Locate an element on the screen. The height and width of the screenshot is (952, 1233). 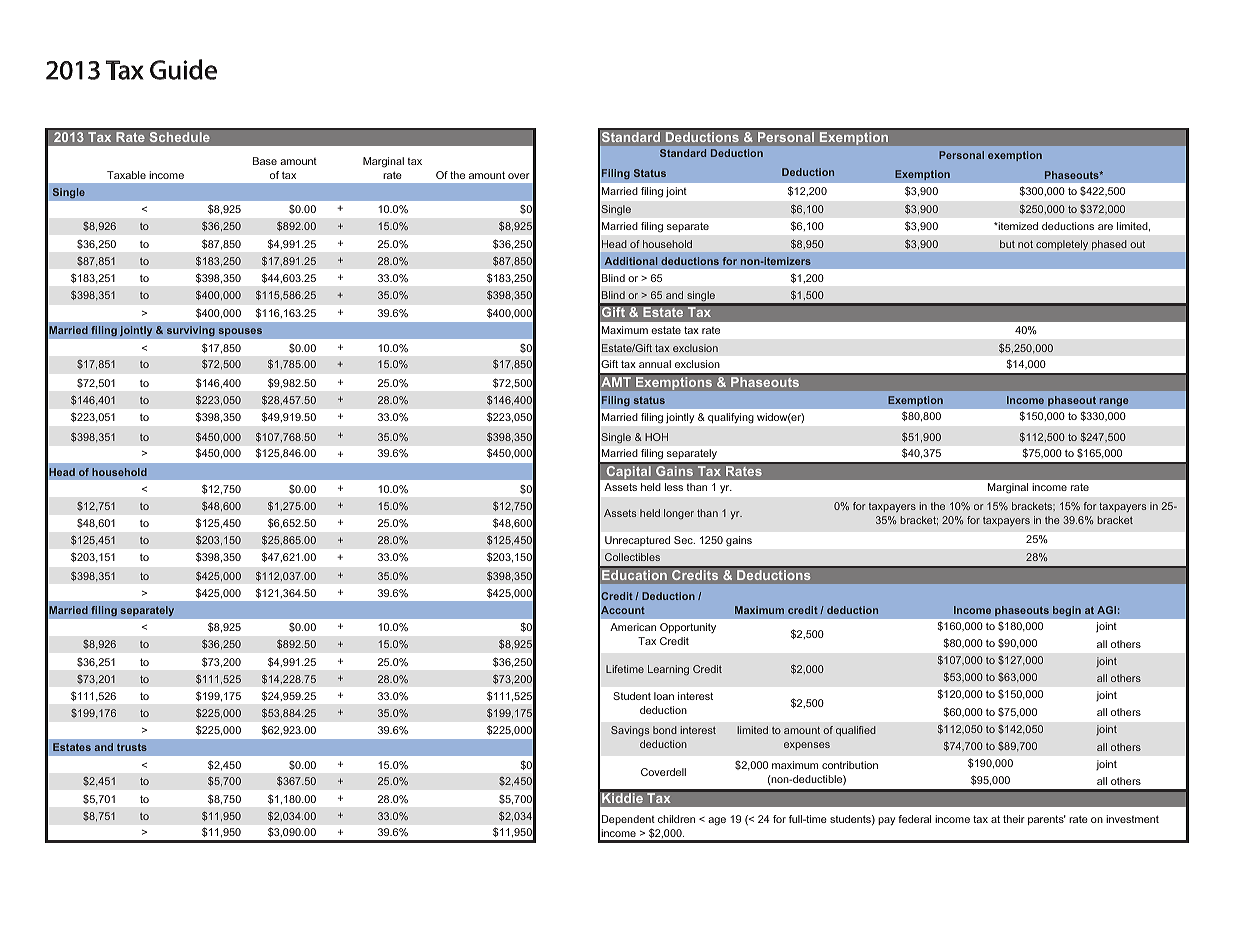
Base is located at coordinates (265, 161).
